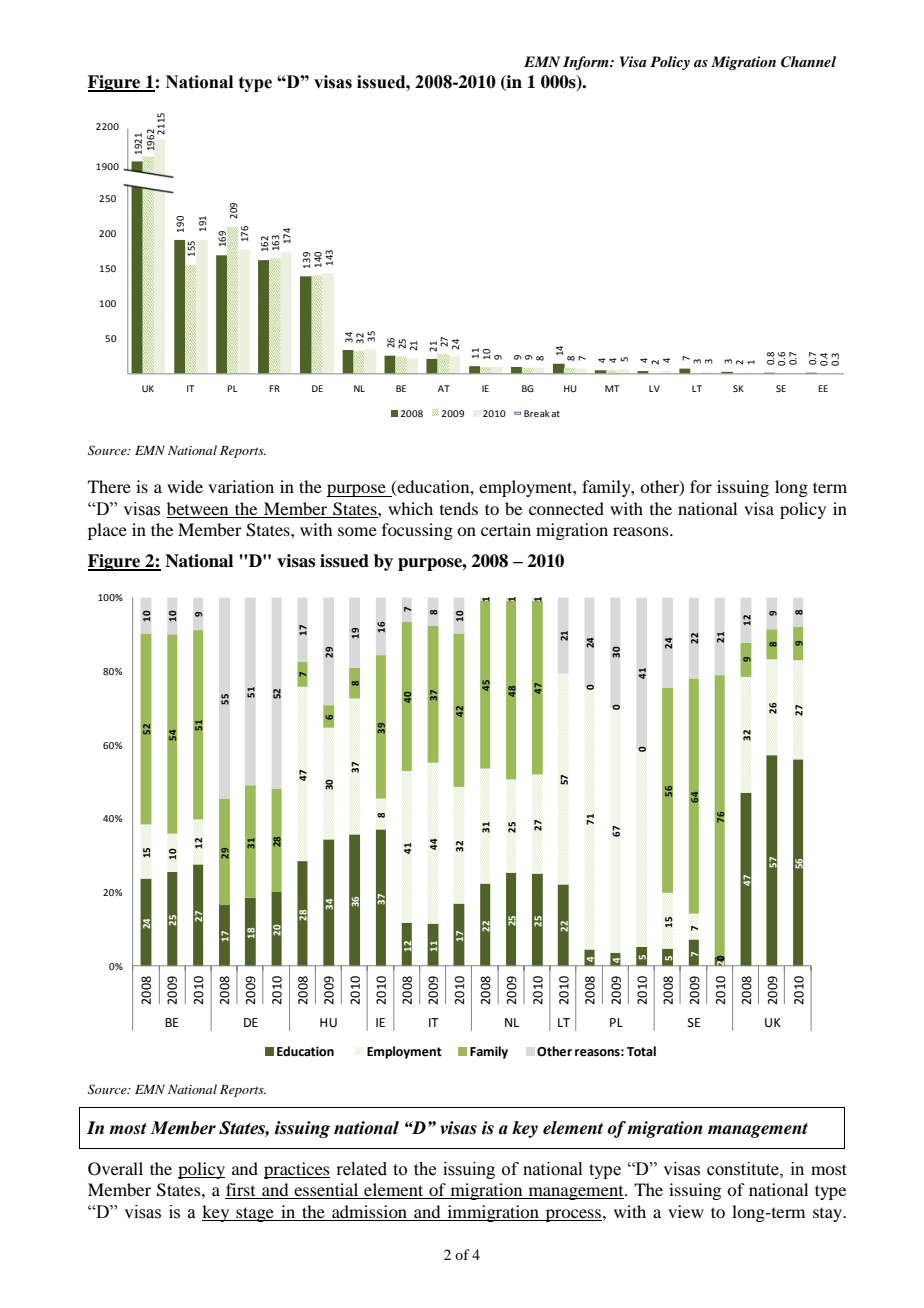 The image size is (924, 1308). What do you see at coordinates (369, 1211) in the page?
I see `admission` at bounding box center [369, 1211].
